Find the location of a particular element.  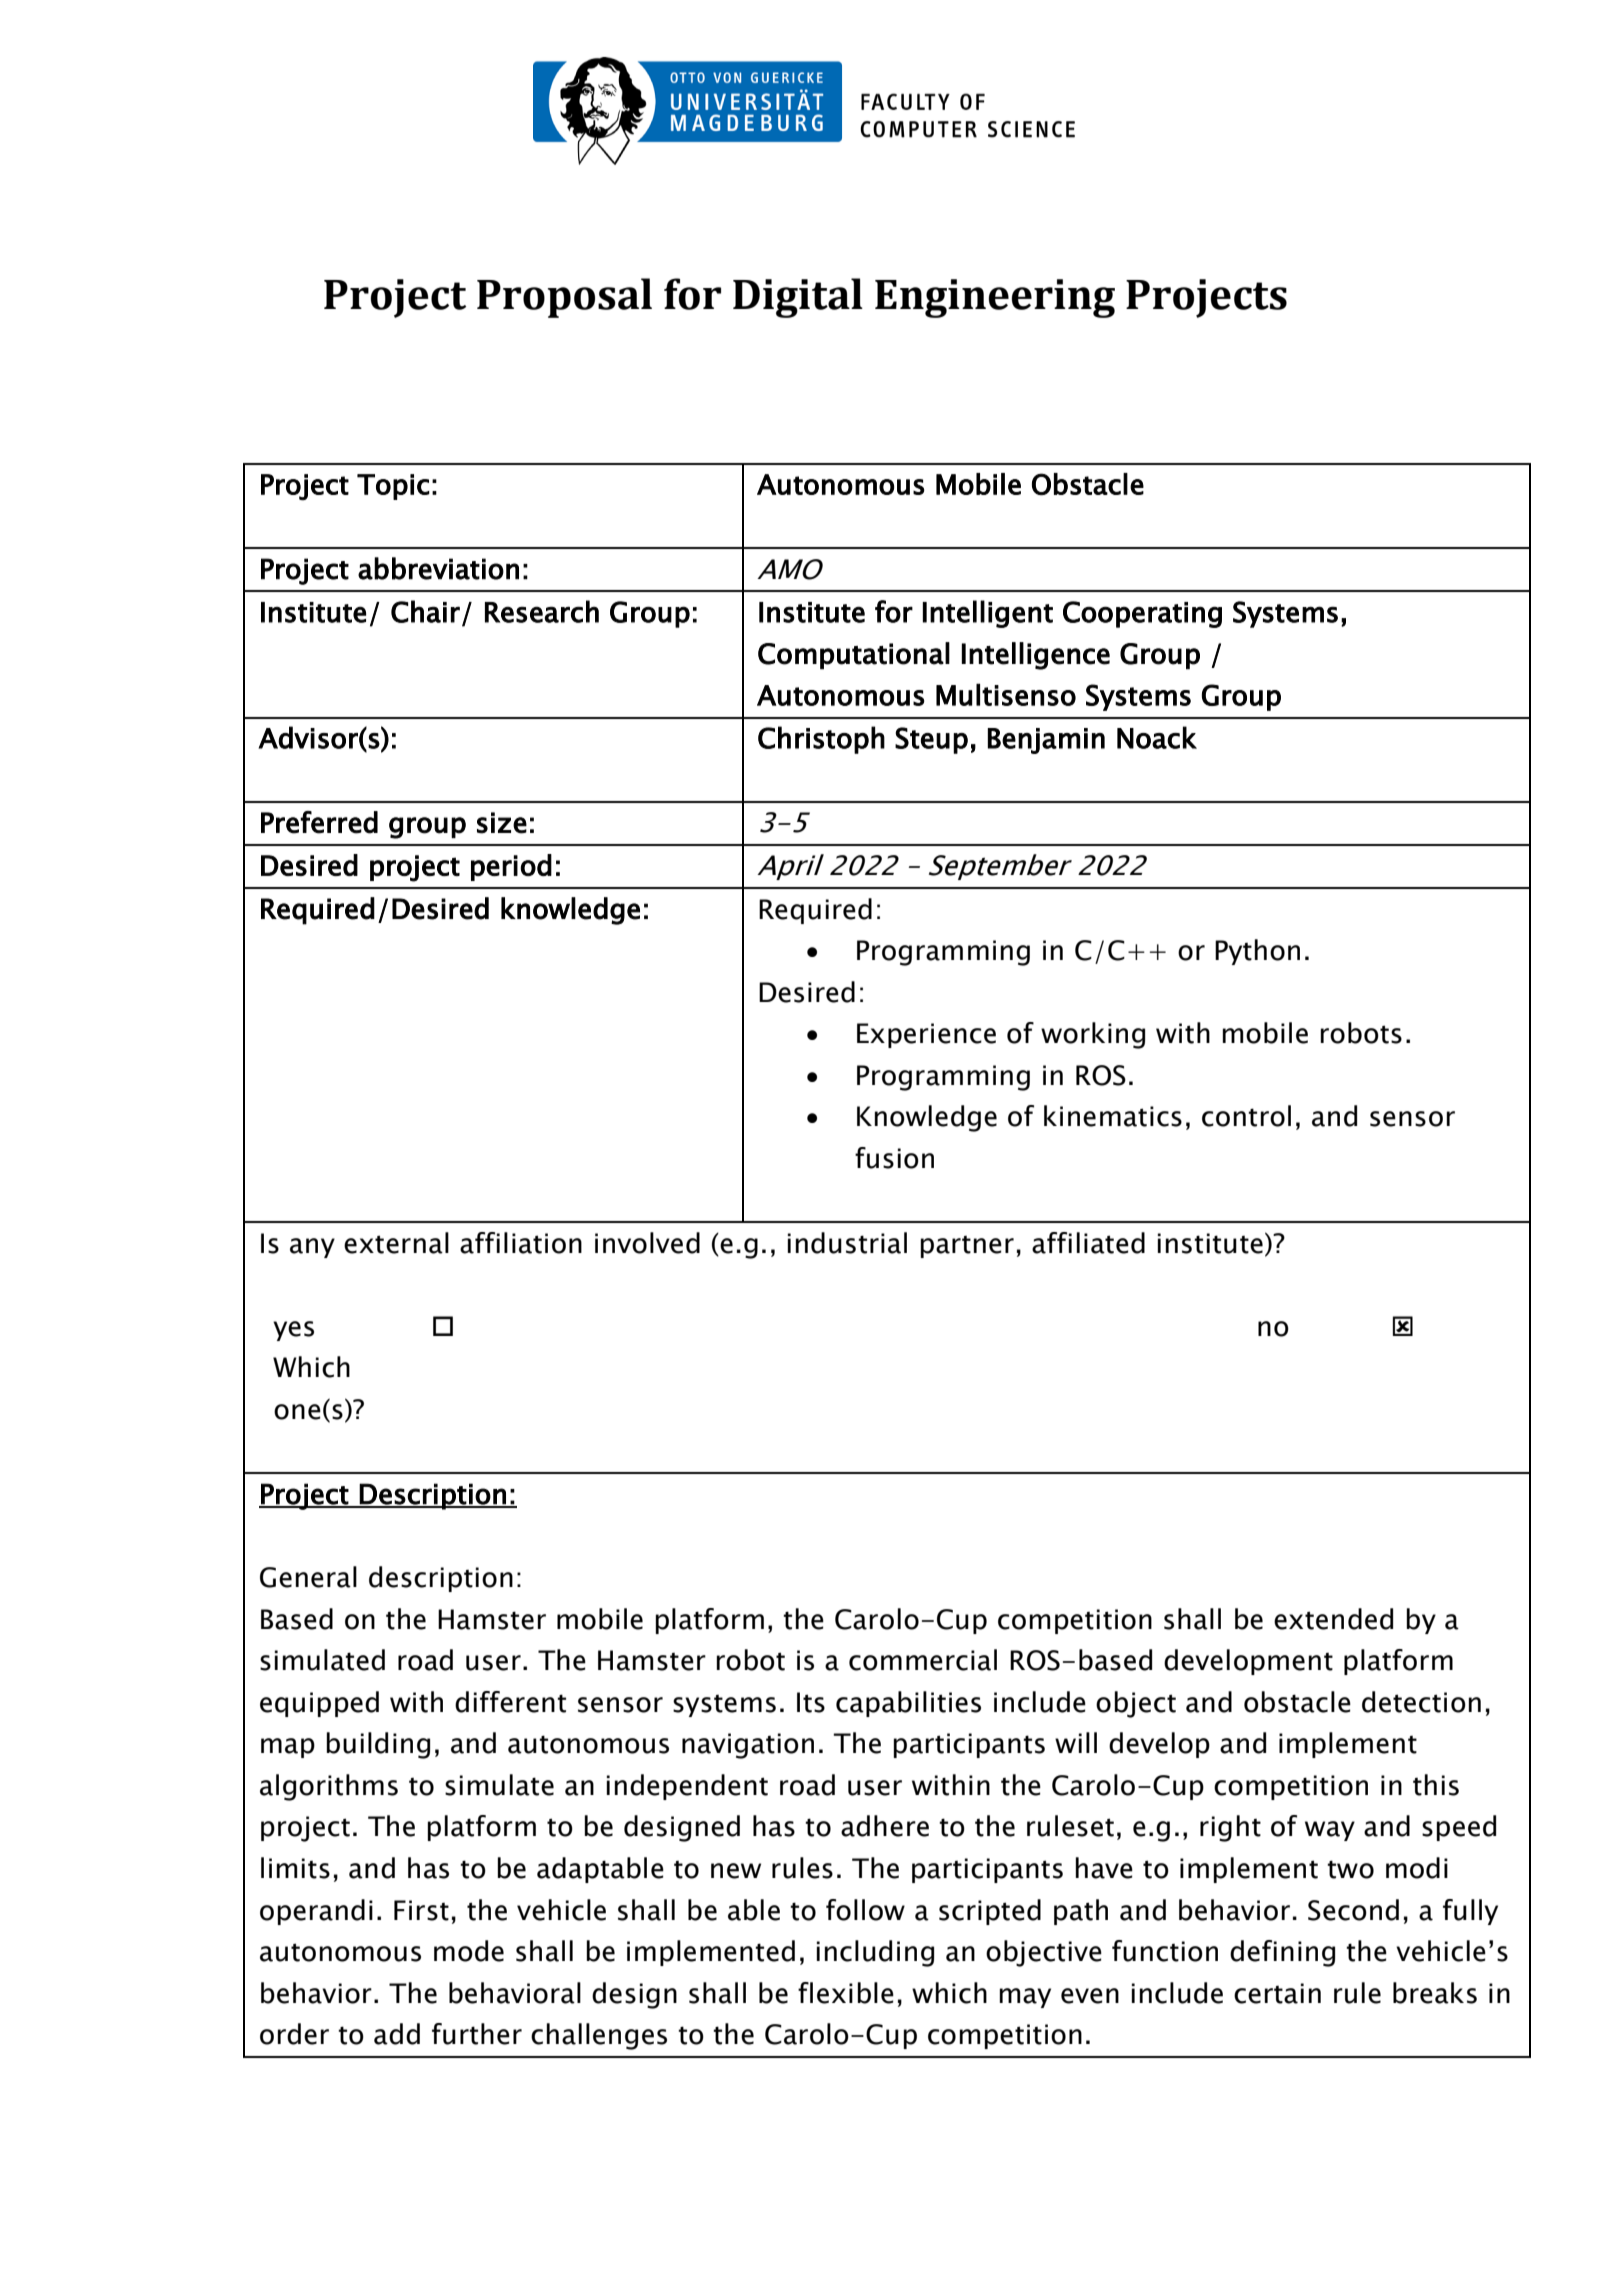

period is located at coordinates (511, 867).
